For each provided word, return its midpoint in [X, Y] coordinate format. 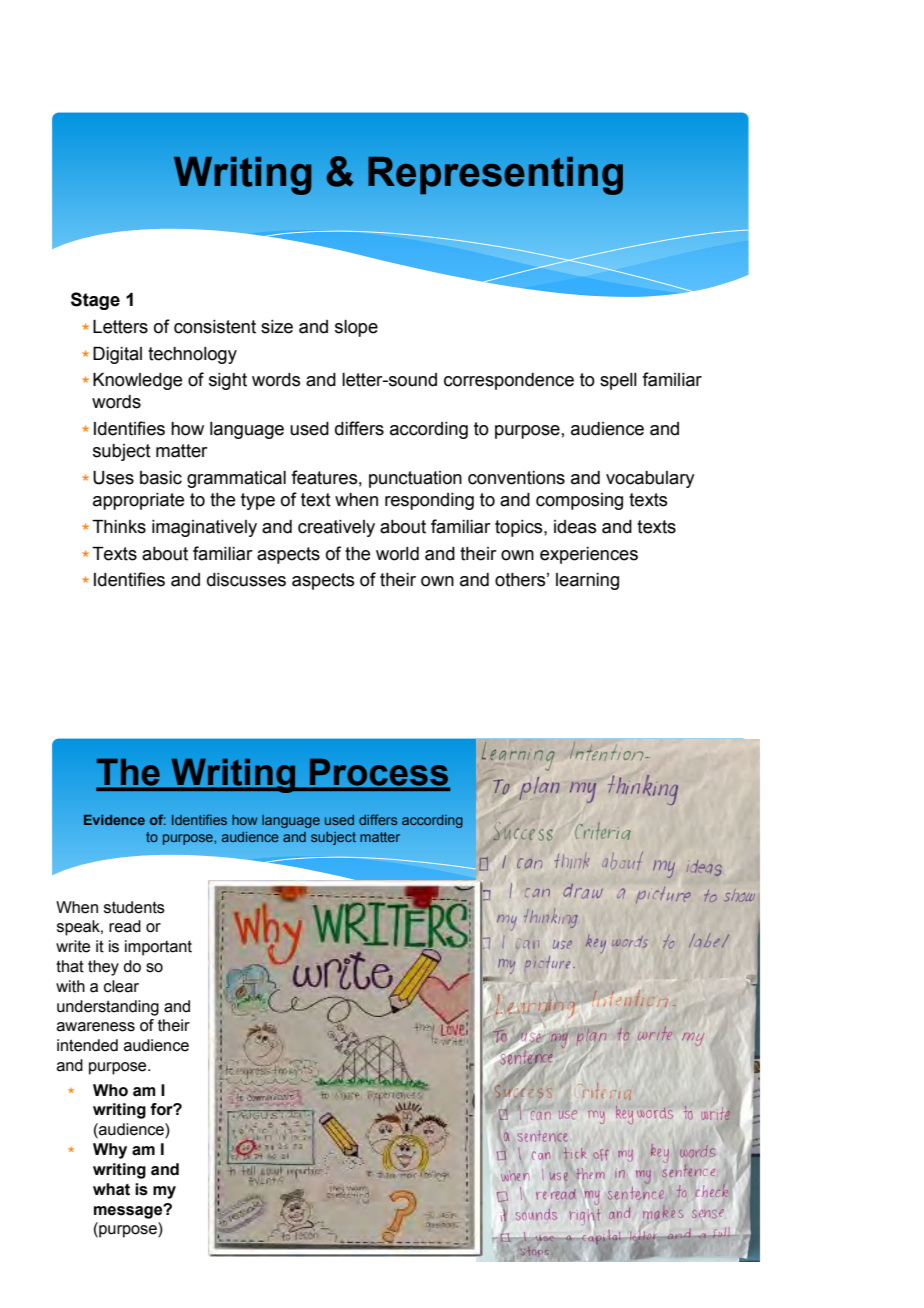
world [397, 554]
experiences [589, 555]
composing [579, 501]
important [158, 948]
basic [161, 478]
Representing [495, 175]
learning [587, 581]
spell [618, 381]
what [111, 1189]
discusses [246, 580]
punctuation [415, 479]
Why [110, 1151]
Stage [95, 301]
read [125, 926]
